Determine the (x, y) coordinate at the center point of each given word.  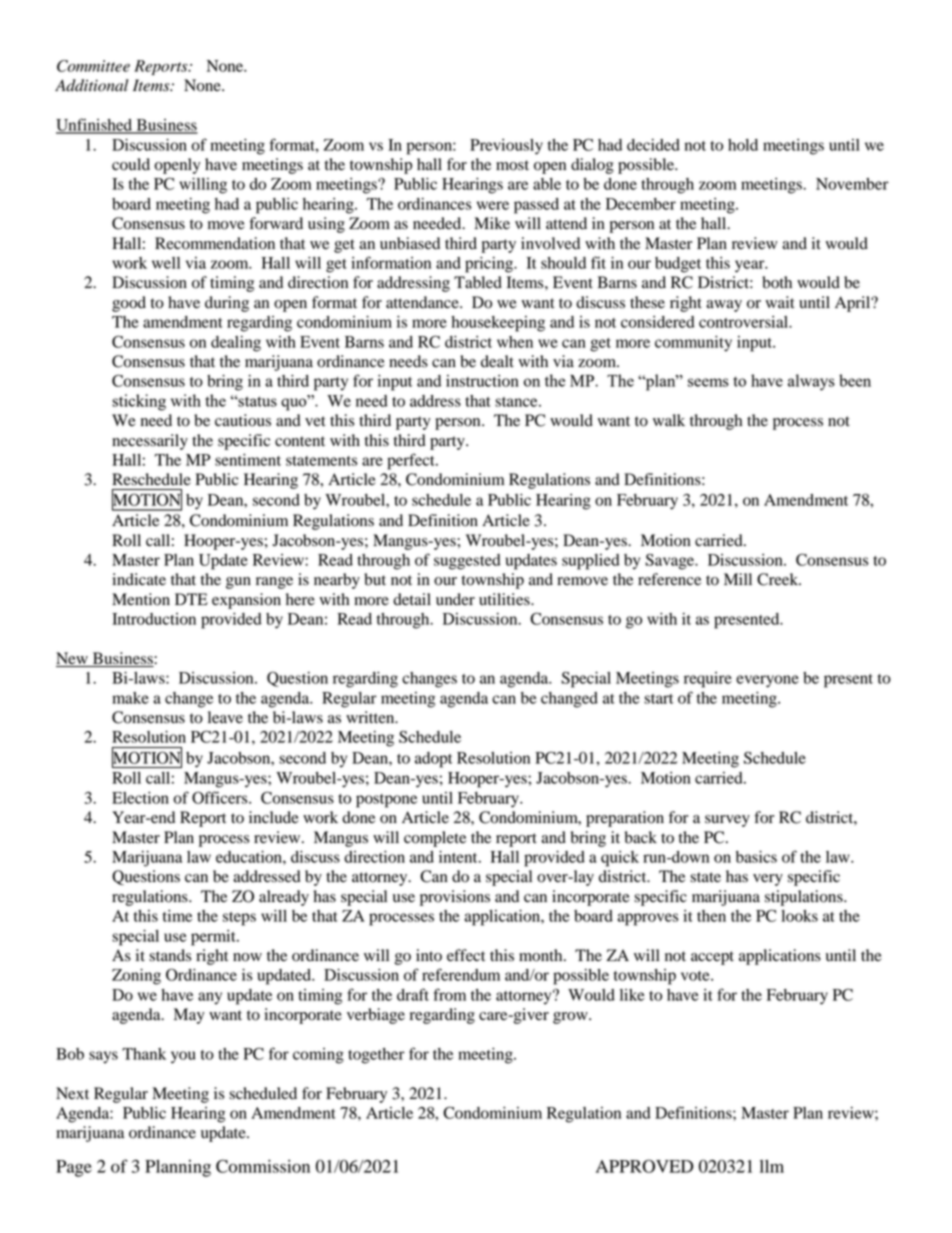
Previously (506, 147)
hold (743, 145)
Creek (779, 579)
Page (74, 1168)
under (455, 599)
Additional (91, 85)
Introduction (154, 619)
